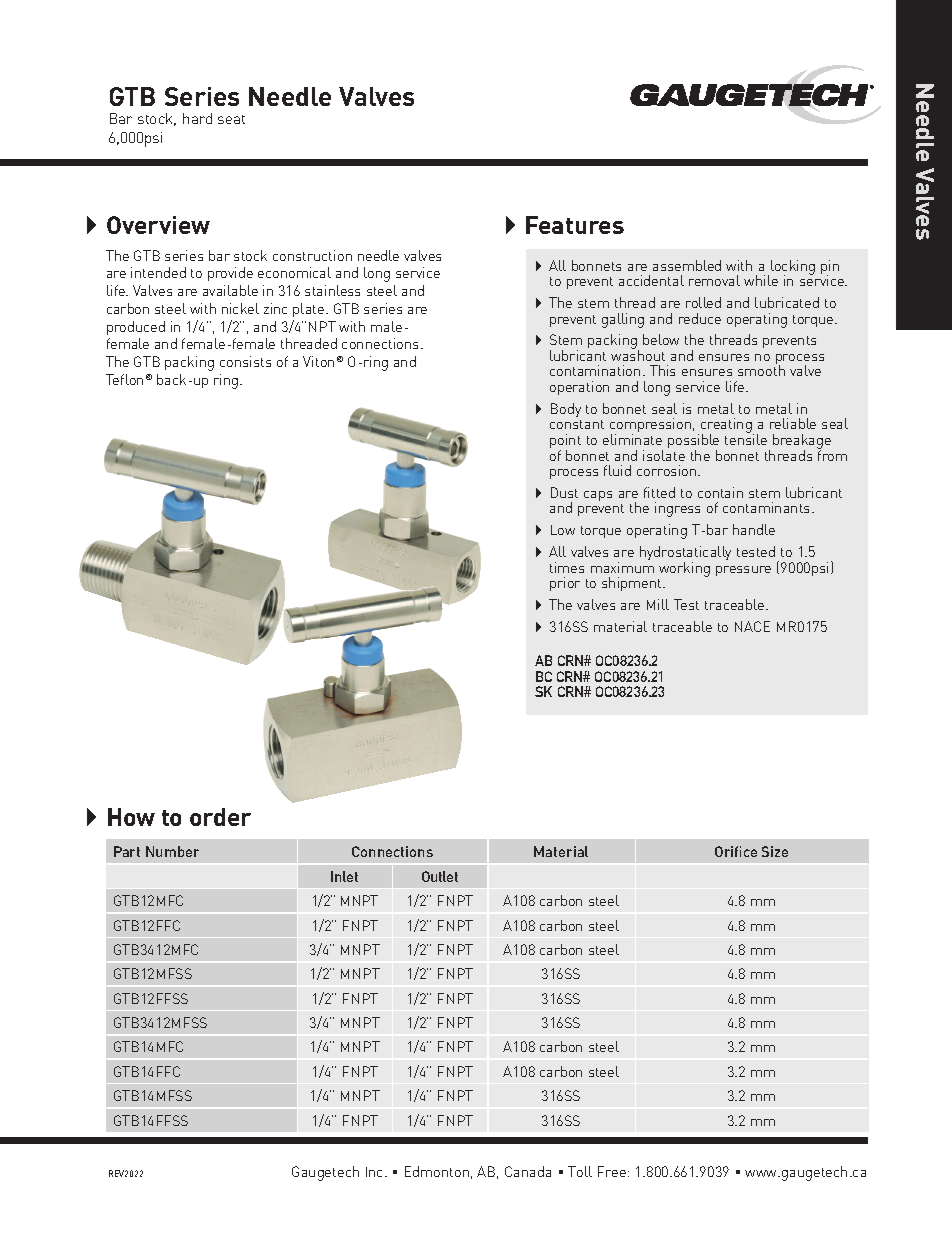 This screenshot has height=1233, width=952. I want to click on order, so click(220, 817).
